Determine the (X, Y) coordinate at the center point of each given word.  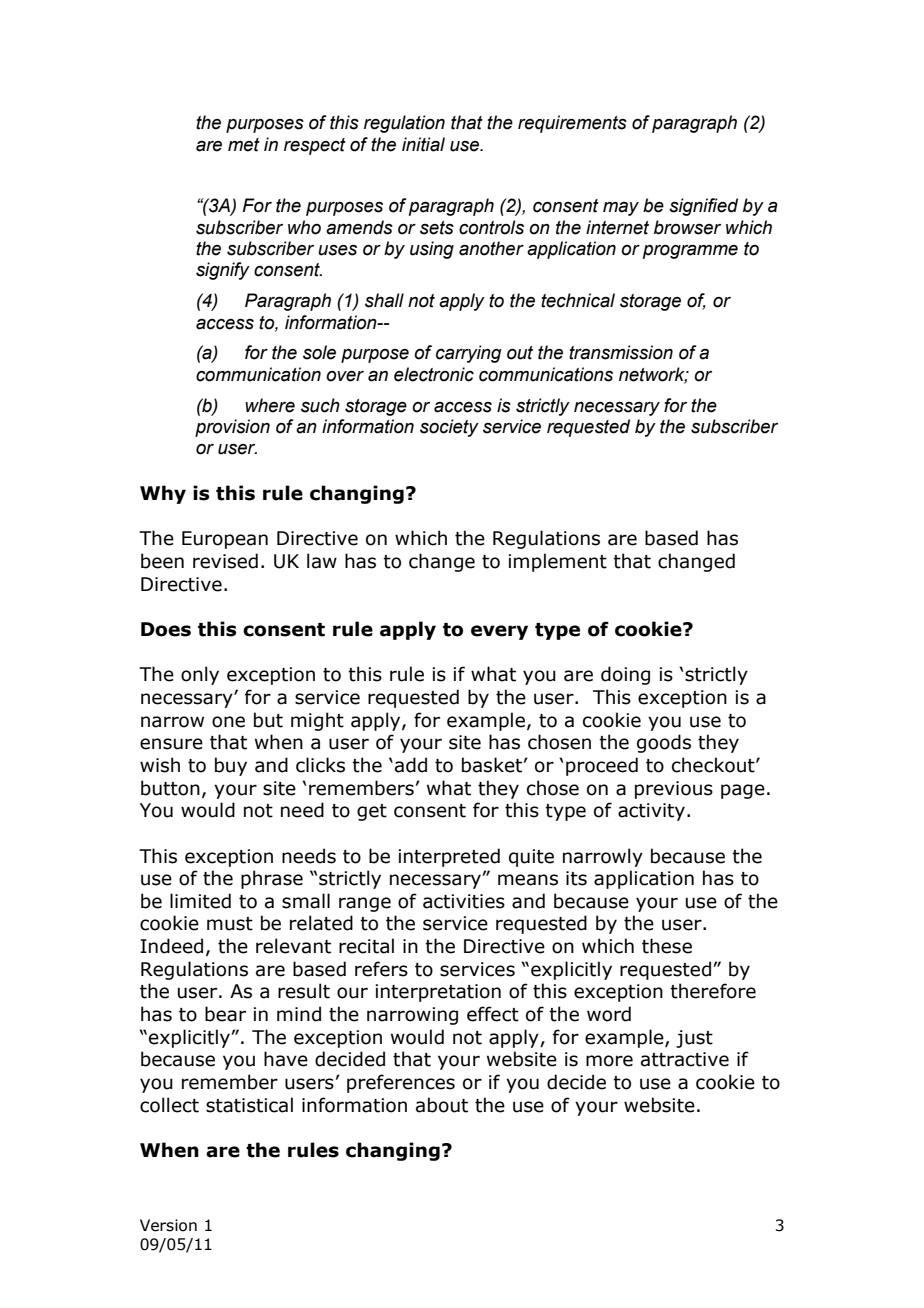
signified (703, 207)
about (442, 1105)
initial (423, 144)
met (244, 145)
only (200, 675)
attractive (685, 1059)
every (499, 632)
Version (168, 1225)
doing (625, 675)
